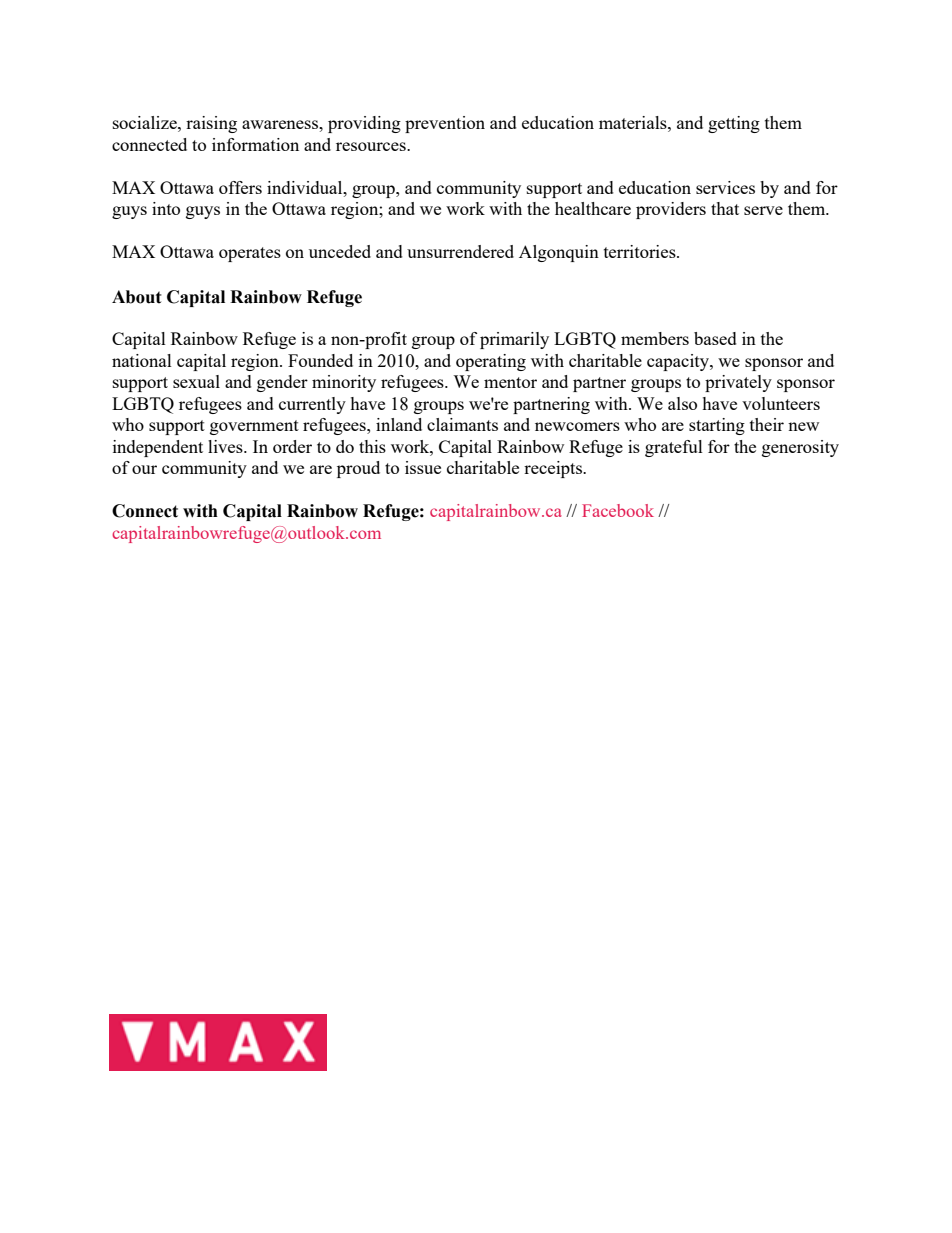 The height and width of the screenshot is (1233, 952). Describe the element at coordinates (211, 124) in the screenshot. I see `raising` at that location.
